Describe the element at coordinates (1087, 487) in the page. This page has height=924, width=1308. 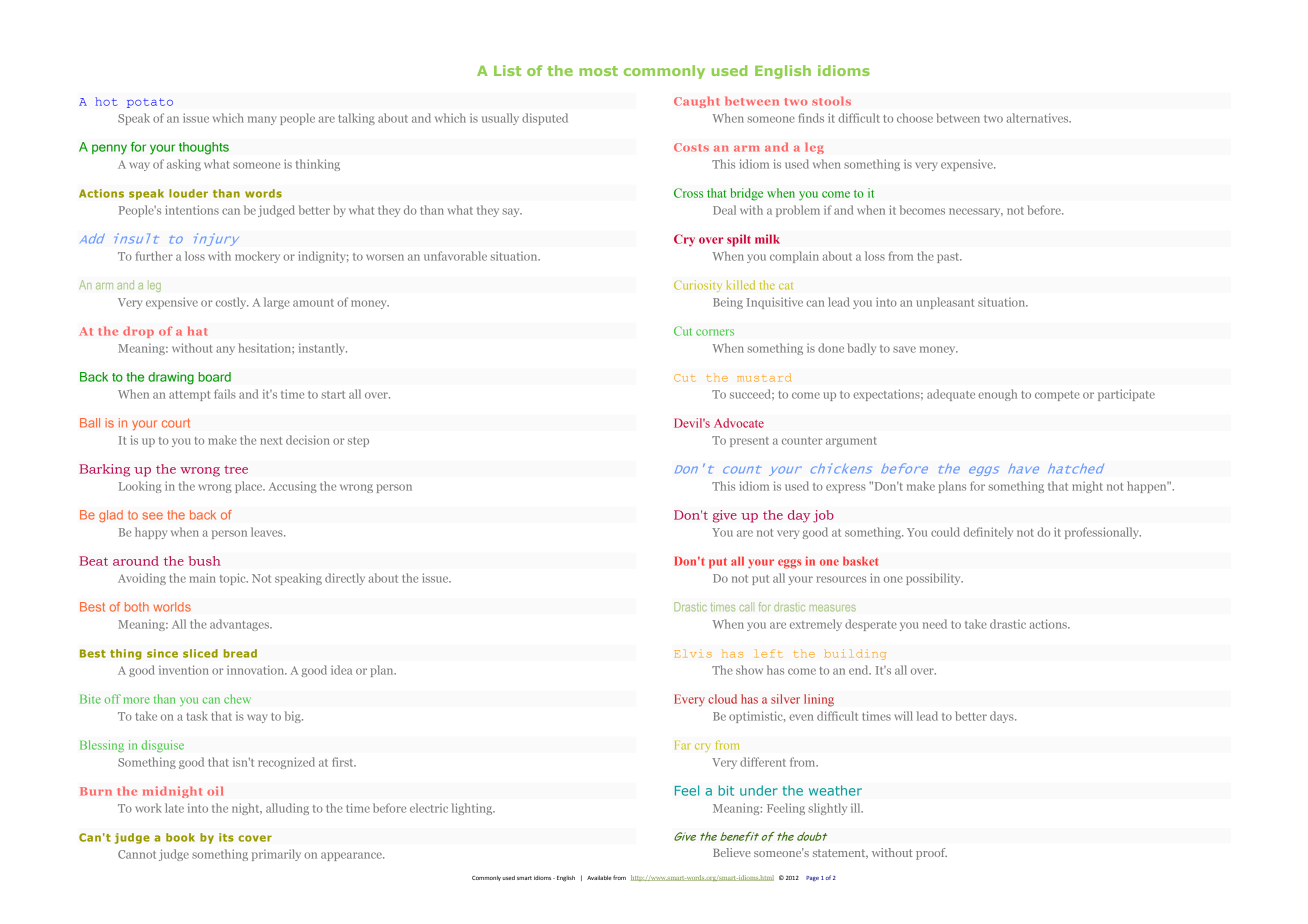
I see `might` at that location.
